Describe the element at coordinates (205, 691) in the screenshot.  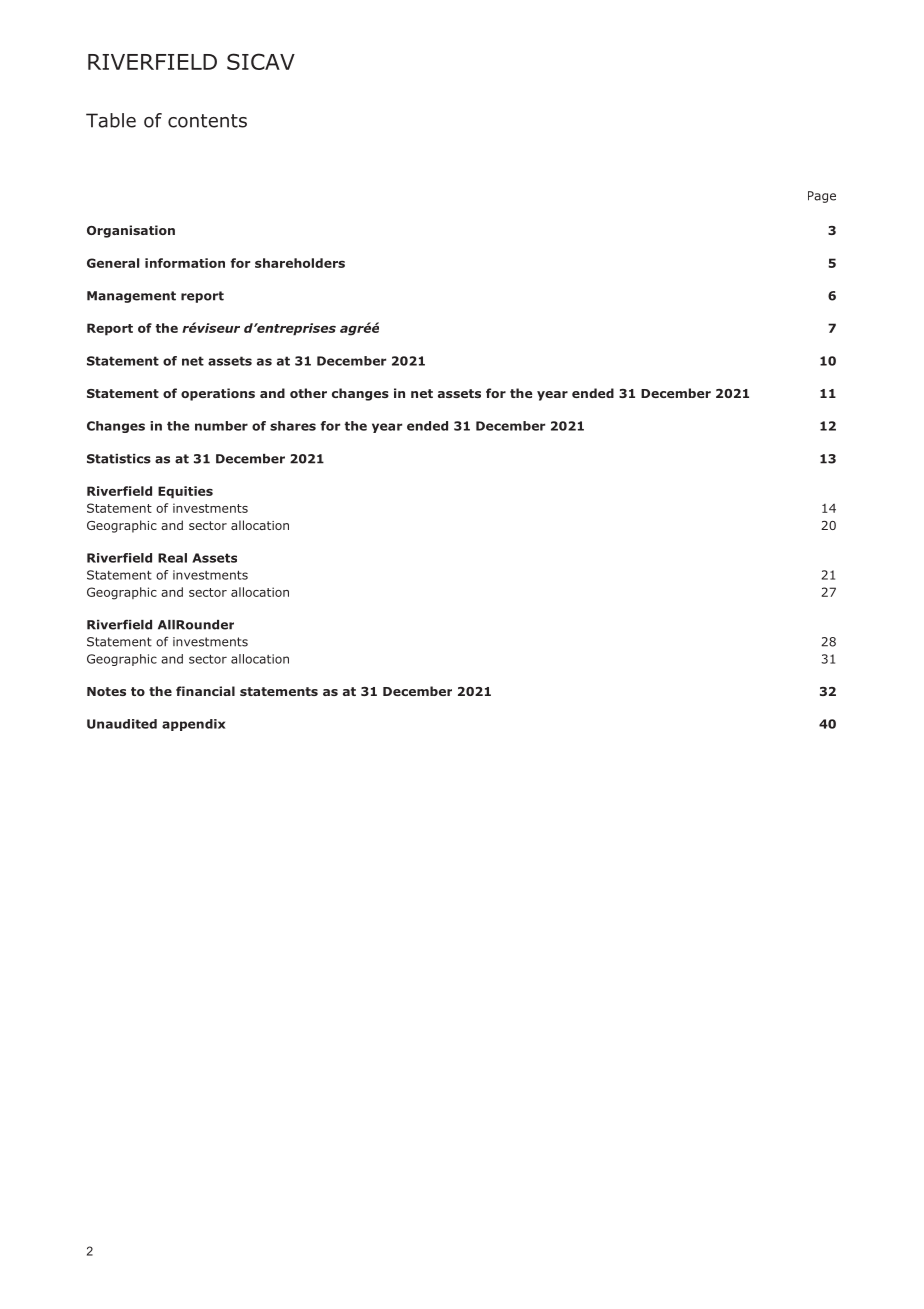
I see `financial` at that location.
